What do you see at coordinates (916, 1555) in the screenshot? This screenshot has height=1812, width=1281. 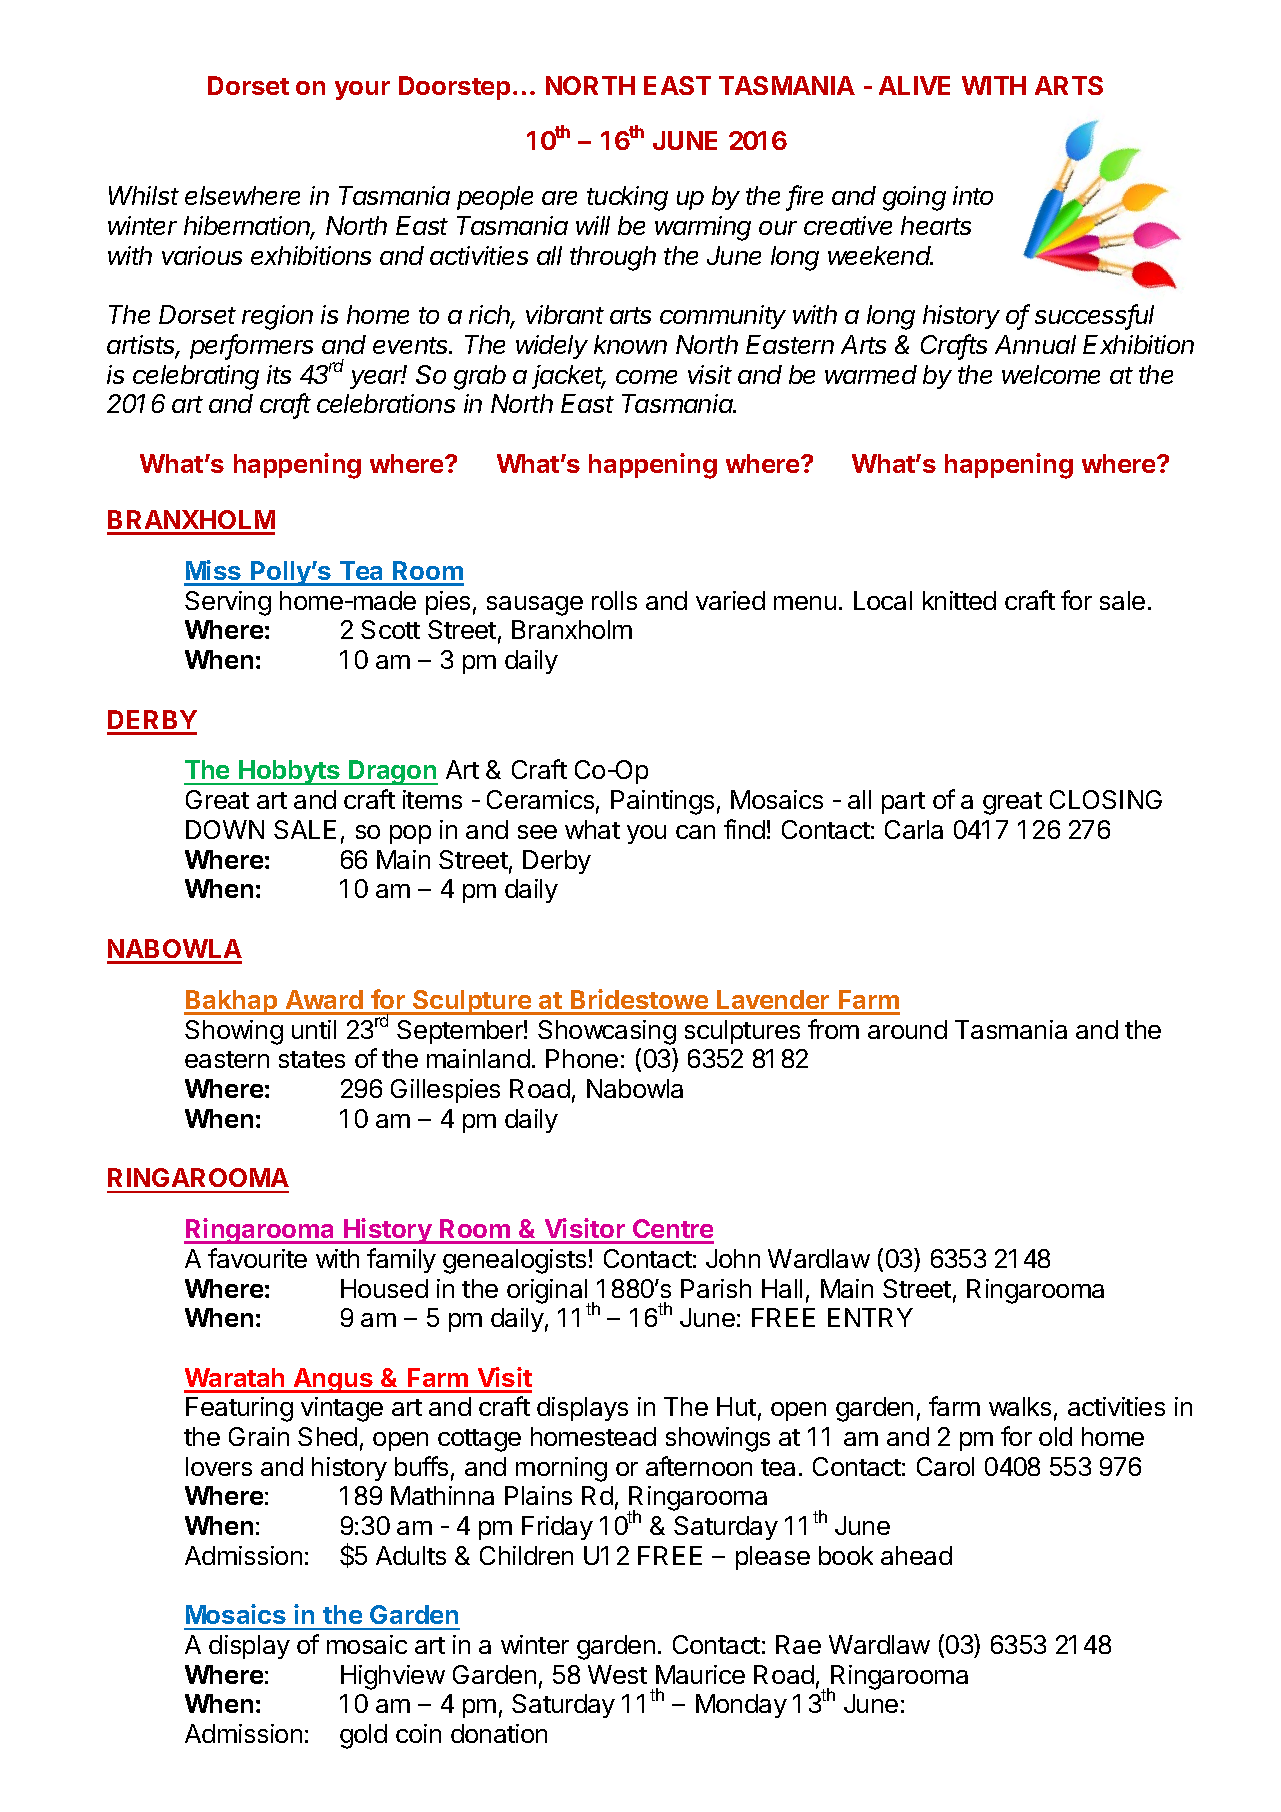 I see `ahead` at bounding box center [916, 1555].
